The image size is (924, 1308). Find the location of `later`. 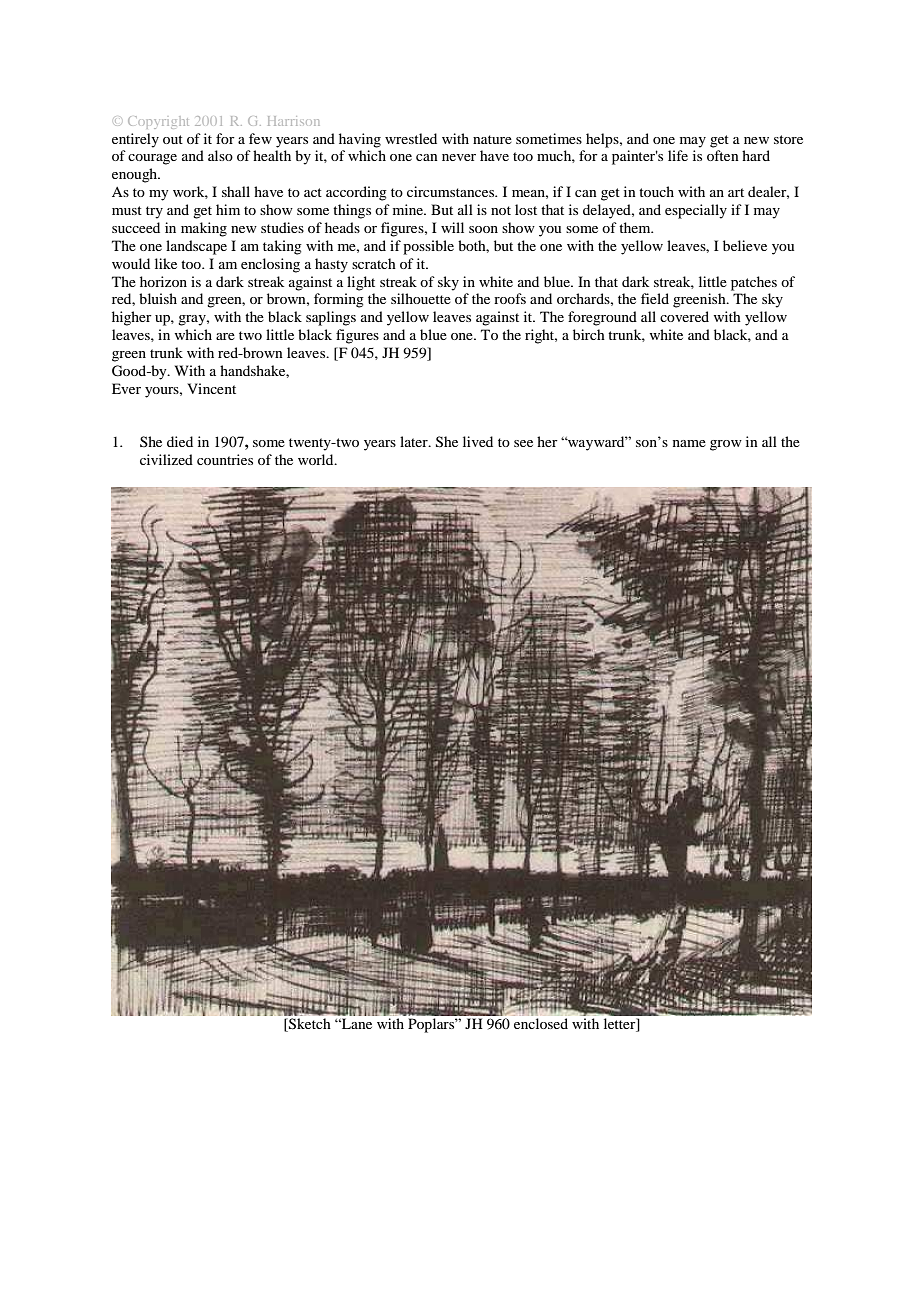

later is located at coordinates (415, 441).
